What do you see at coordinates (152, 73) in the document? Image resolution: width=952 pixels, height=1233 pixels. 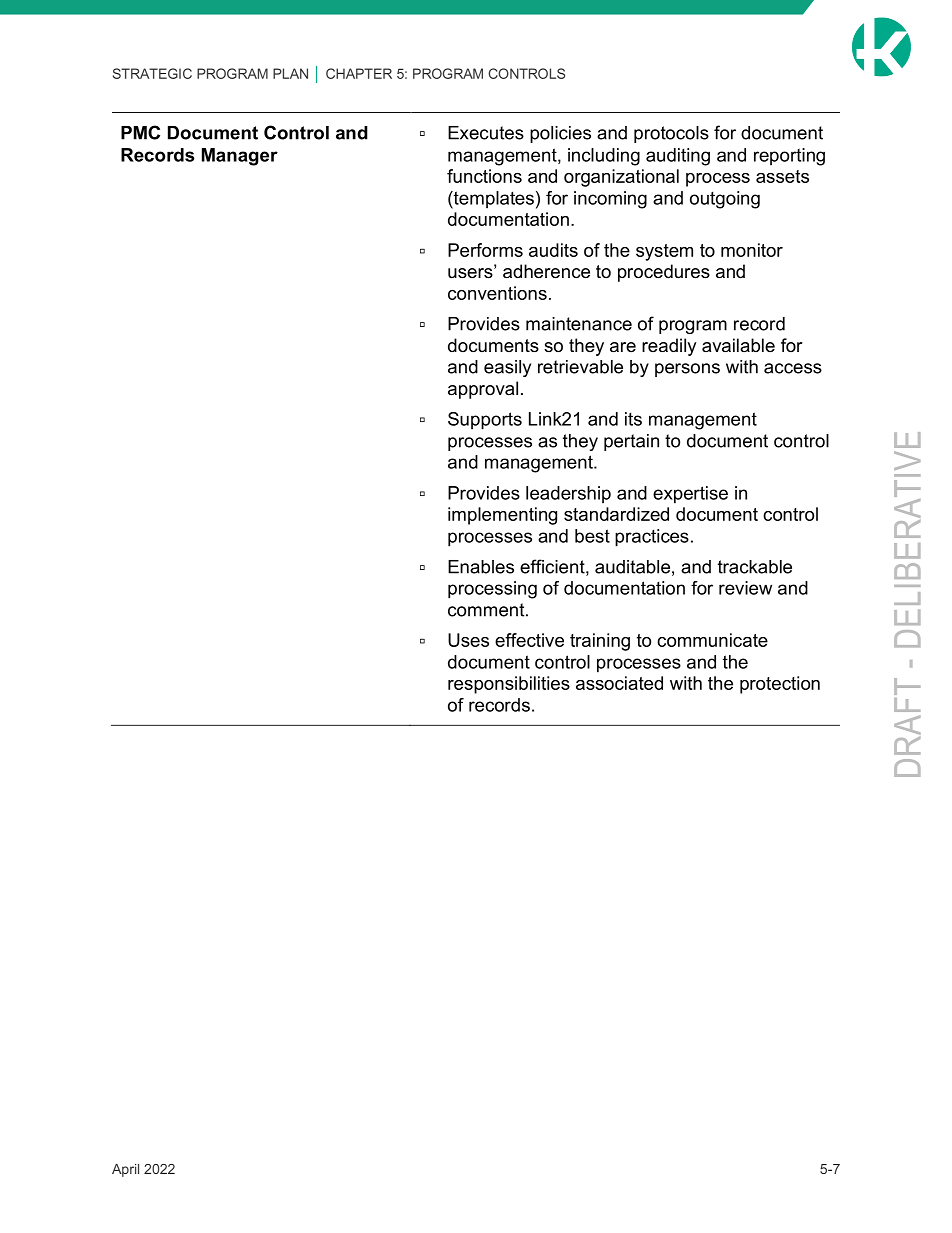 I see `STRATEGIC` at bounding box center [152, 73].
